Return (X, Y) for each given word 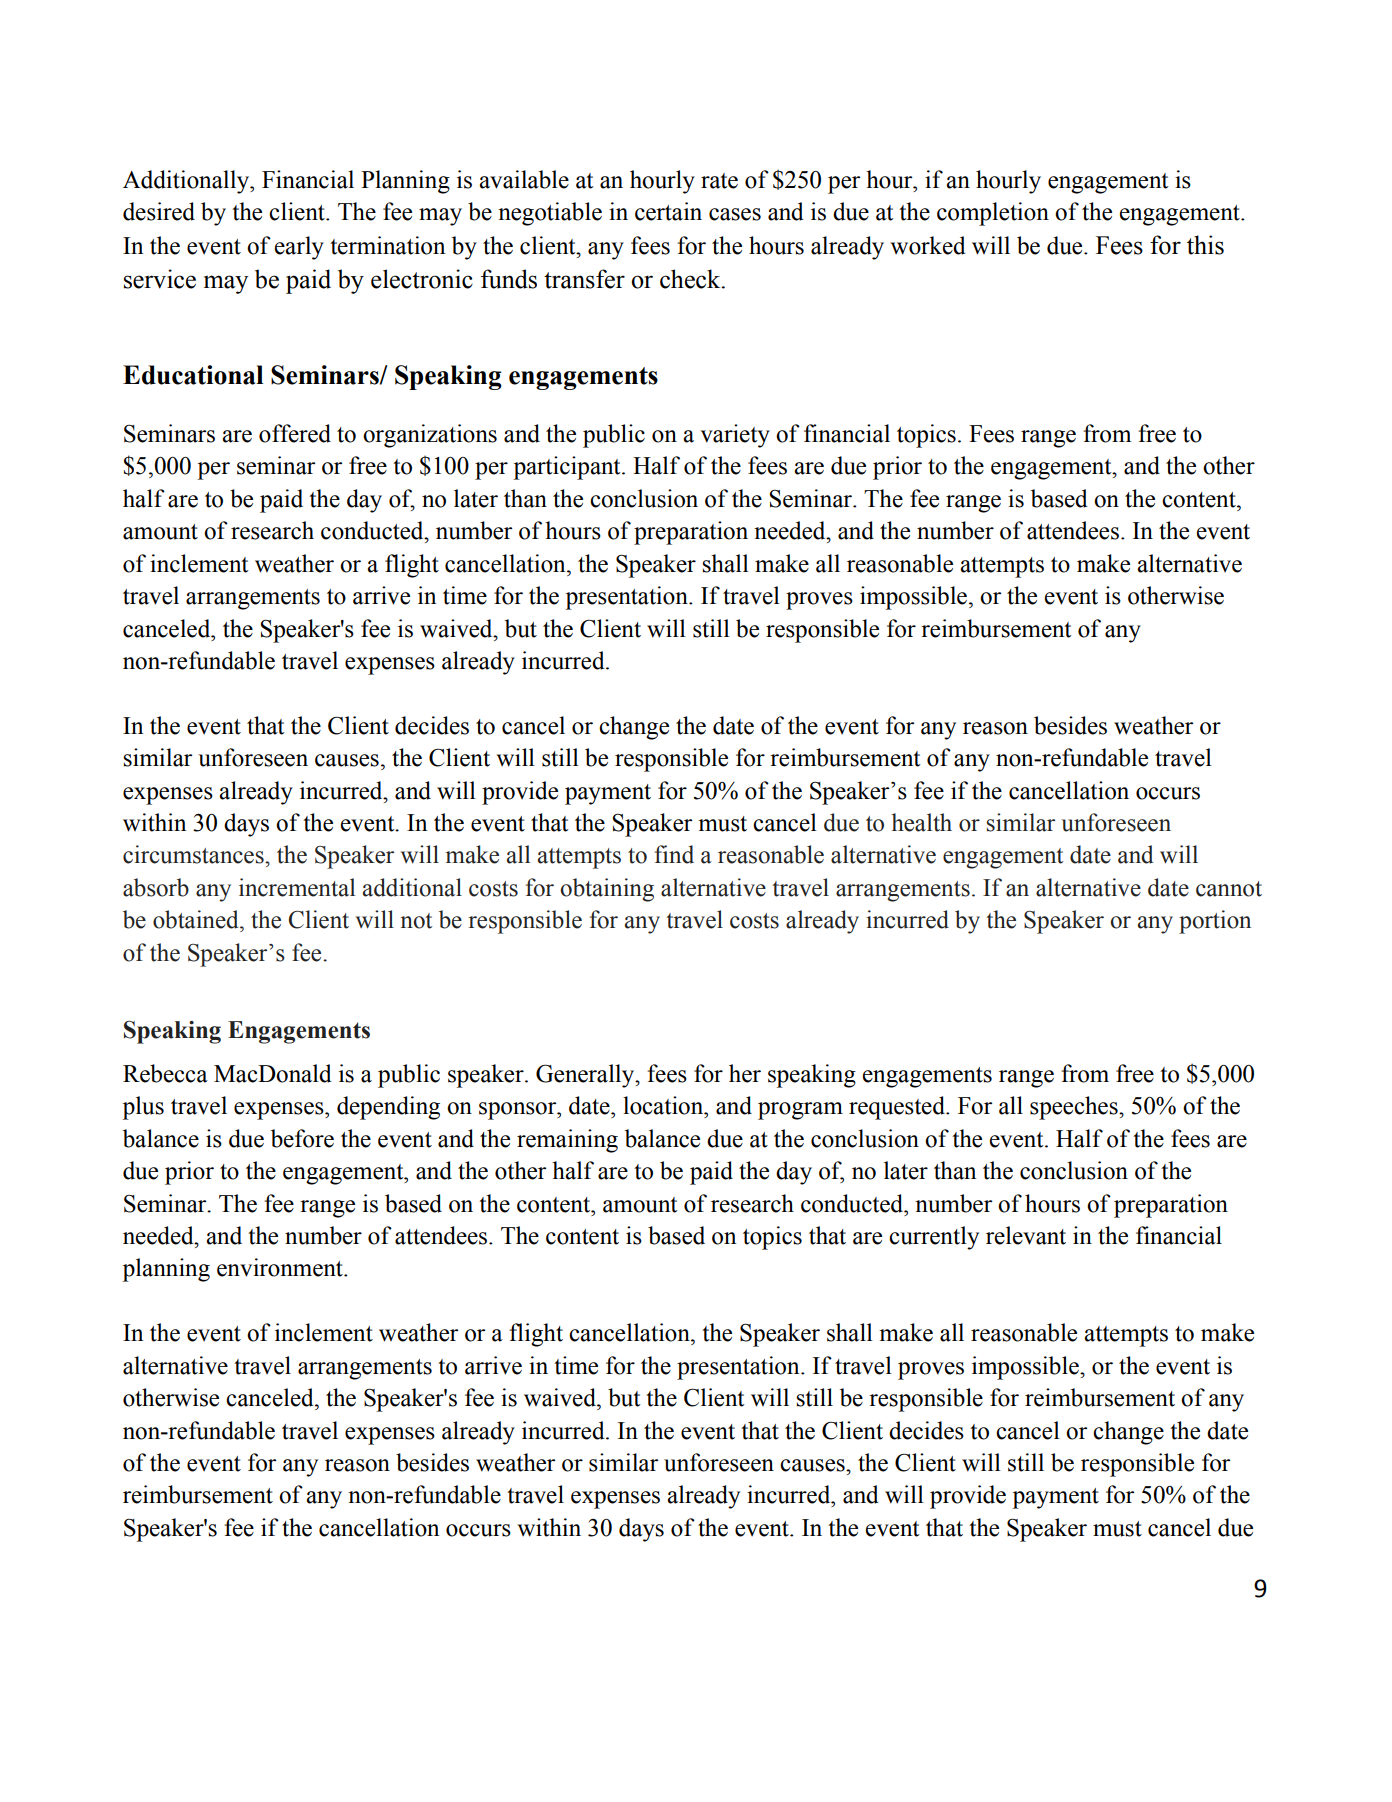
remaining (567, 1141)
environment (281, 1267)
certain (668, 211)
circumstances (194, 854)
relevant (1026, 1235)
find (674, 854)
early (299, 248)
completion (993, 214)
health (921, 822)
